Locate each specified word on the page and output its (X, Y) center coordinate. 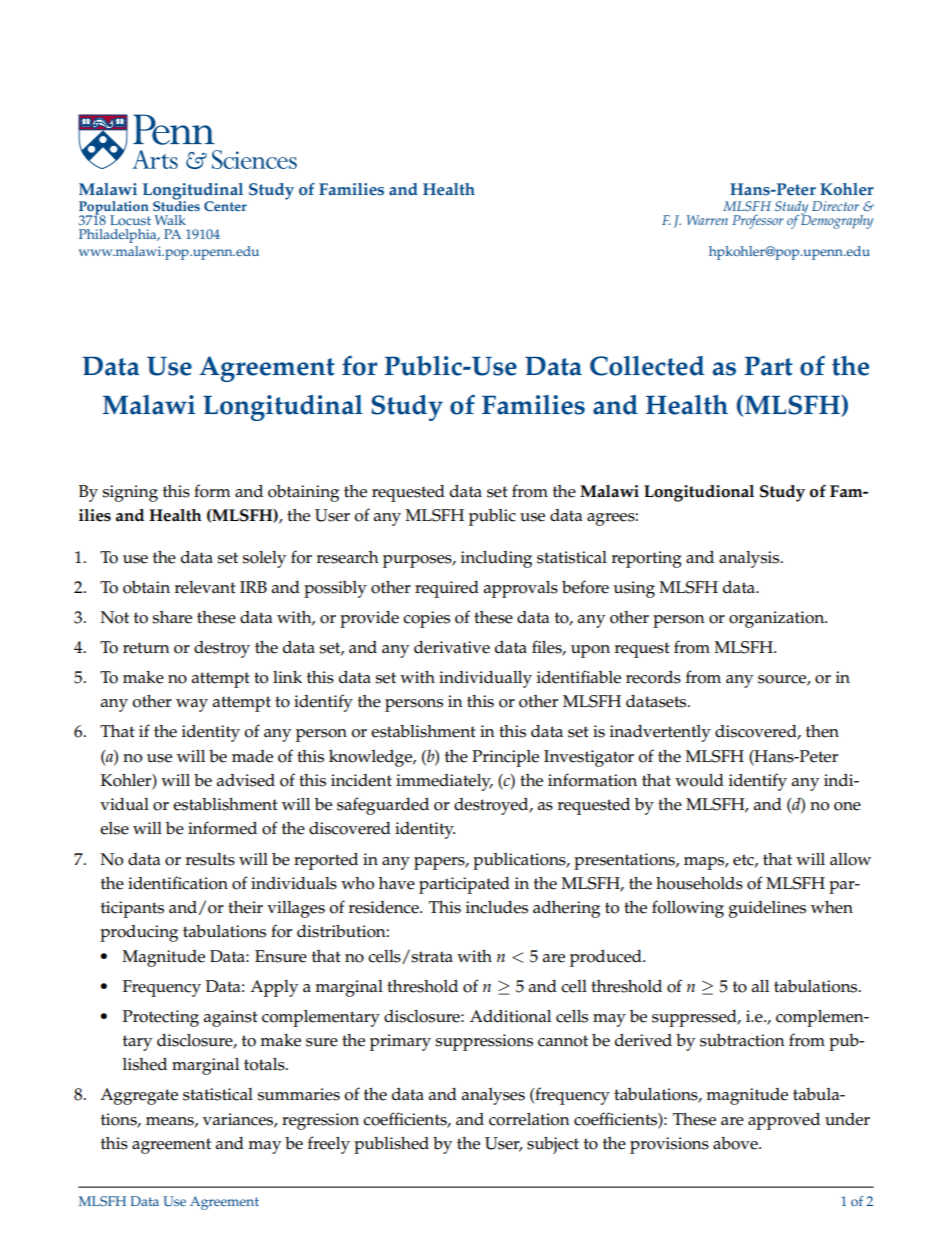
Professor (758, 222)
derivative (452, 647)
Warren (707, 220)
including (496, 559)
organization (778, 619)
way (192, 705)
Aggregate (139, 1096)
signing (130, 493)
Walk (170, 220)
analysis (750, 559)
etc (744, 860)
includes (497, 907)
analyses (493, 1096)
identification (178, 883)
